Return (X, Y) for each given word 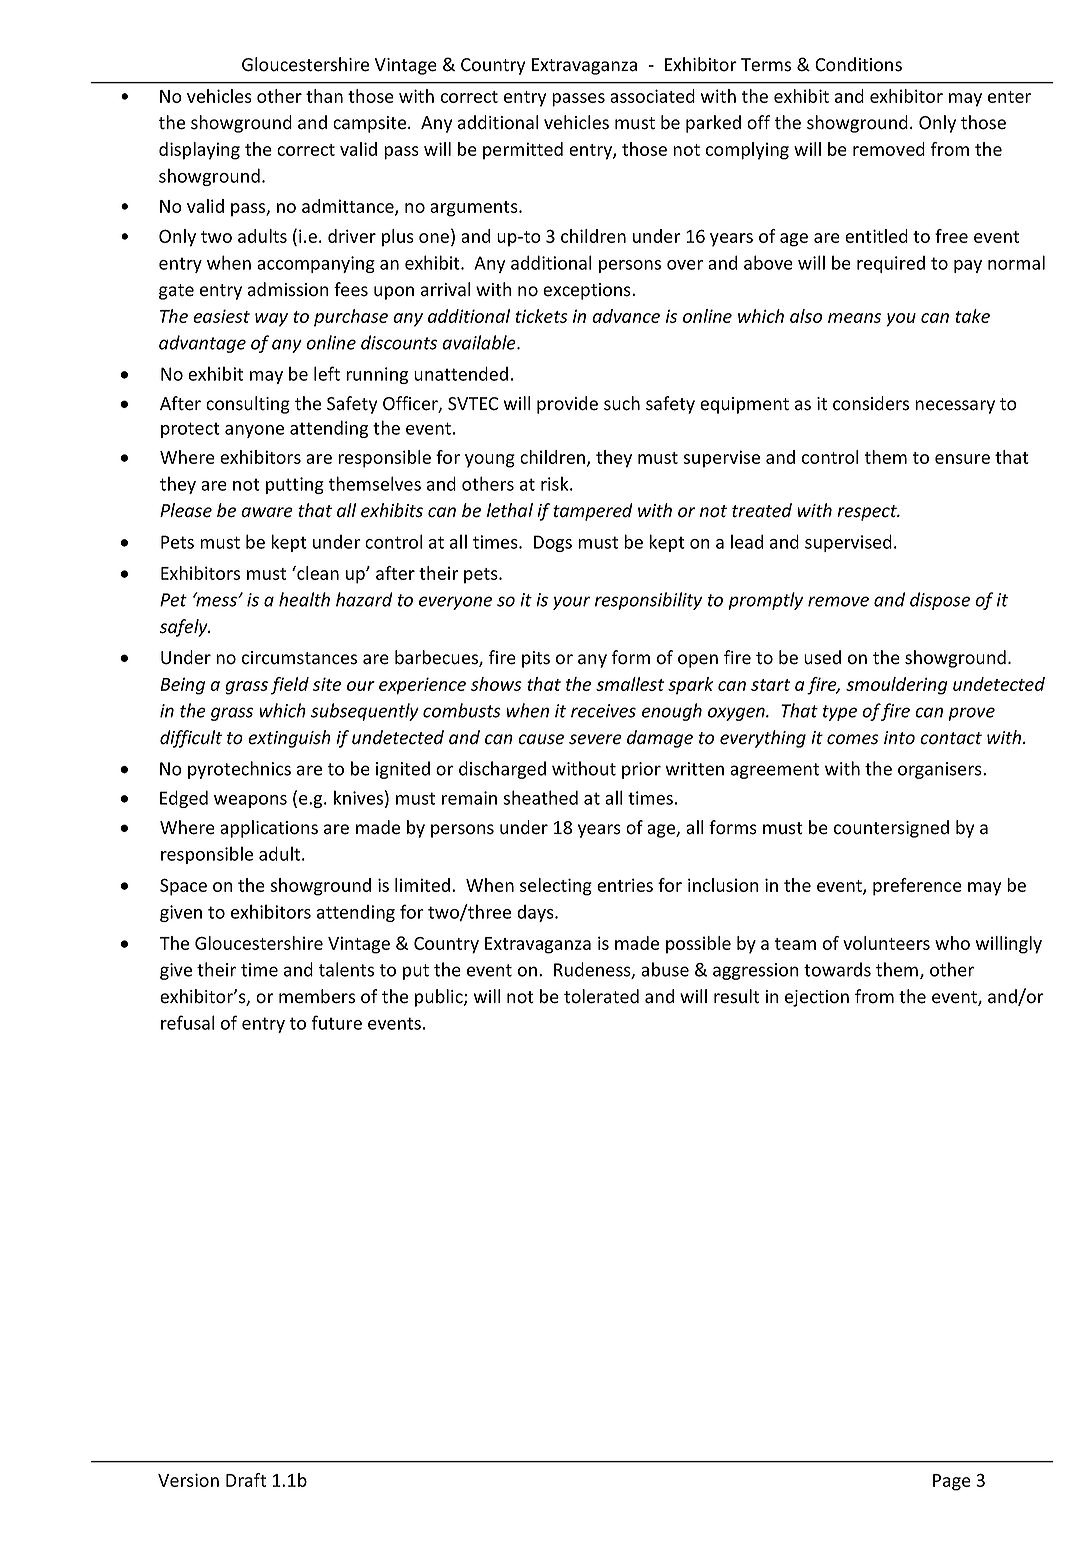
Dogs (553, 543)
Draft (246, 1480)
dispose (940, 601)
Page (952, 1482)
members (317, 996)
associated (652, 96)
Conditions (858, 64)
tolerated (601, 996)
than (324, 96)
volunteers (886, 943)
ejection (817, 998)
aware (267, 512)
